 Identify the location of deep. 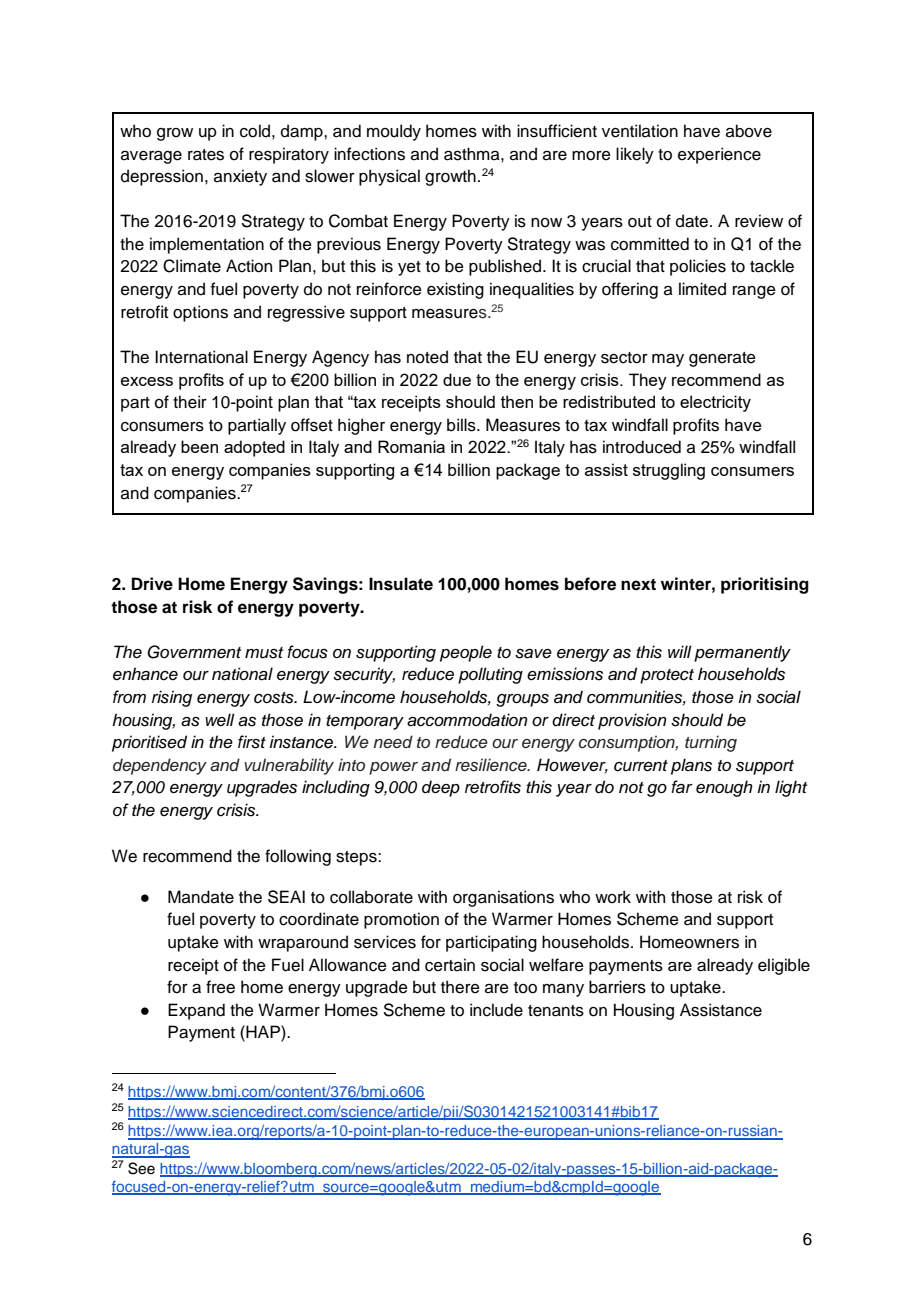
(441, 788).
